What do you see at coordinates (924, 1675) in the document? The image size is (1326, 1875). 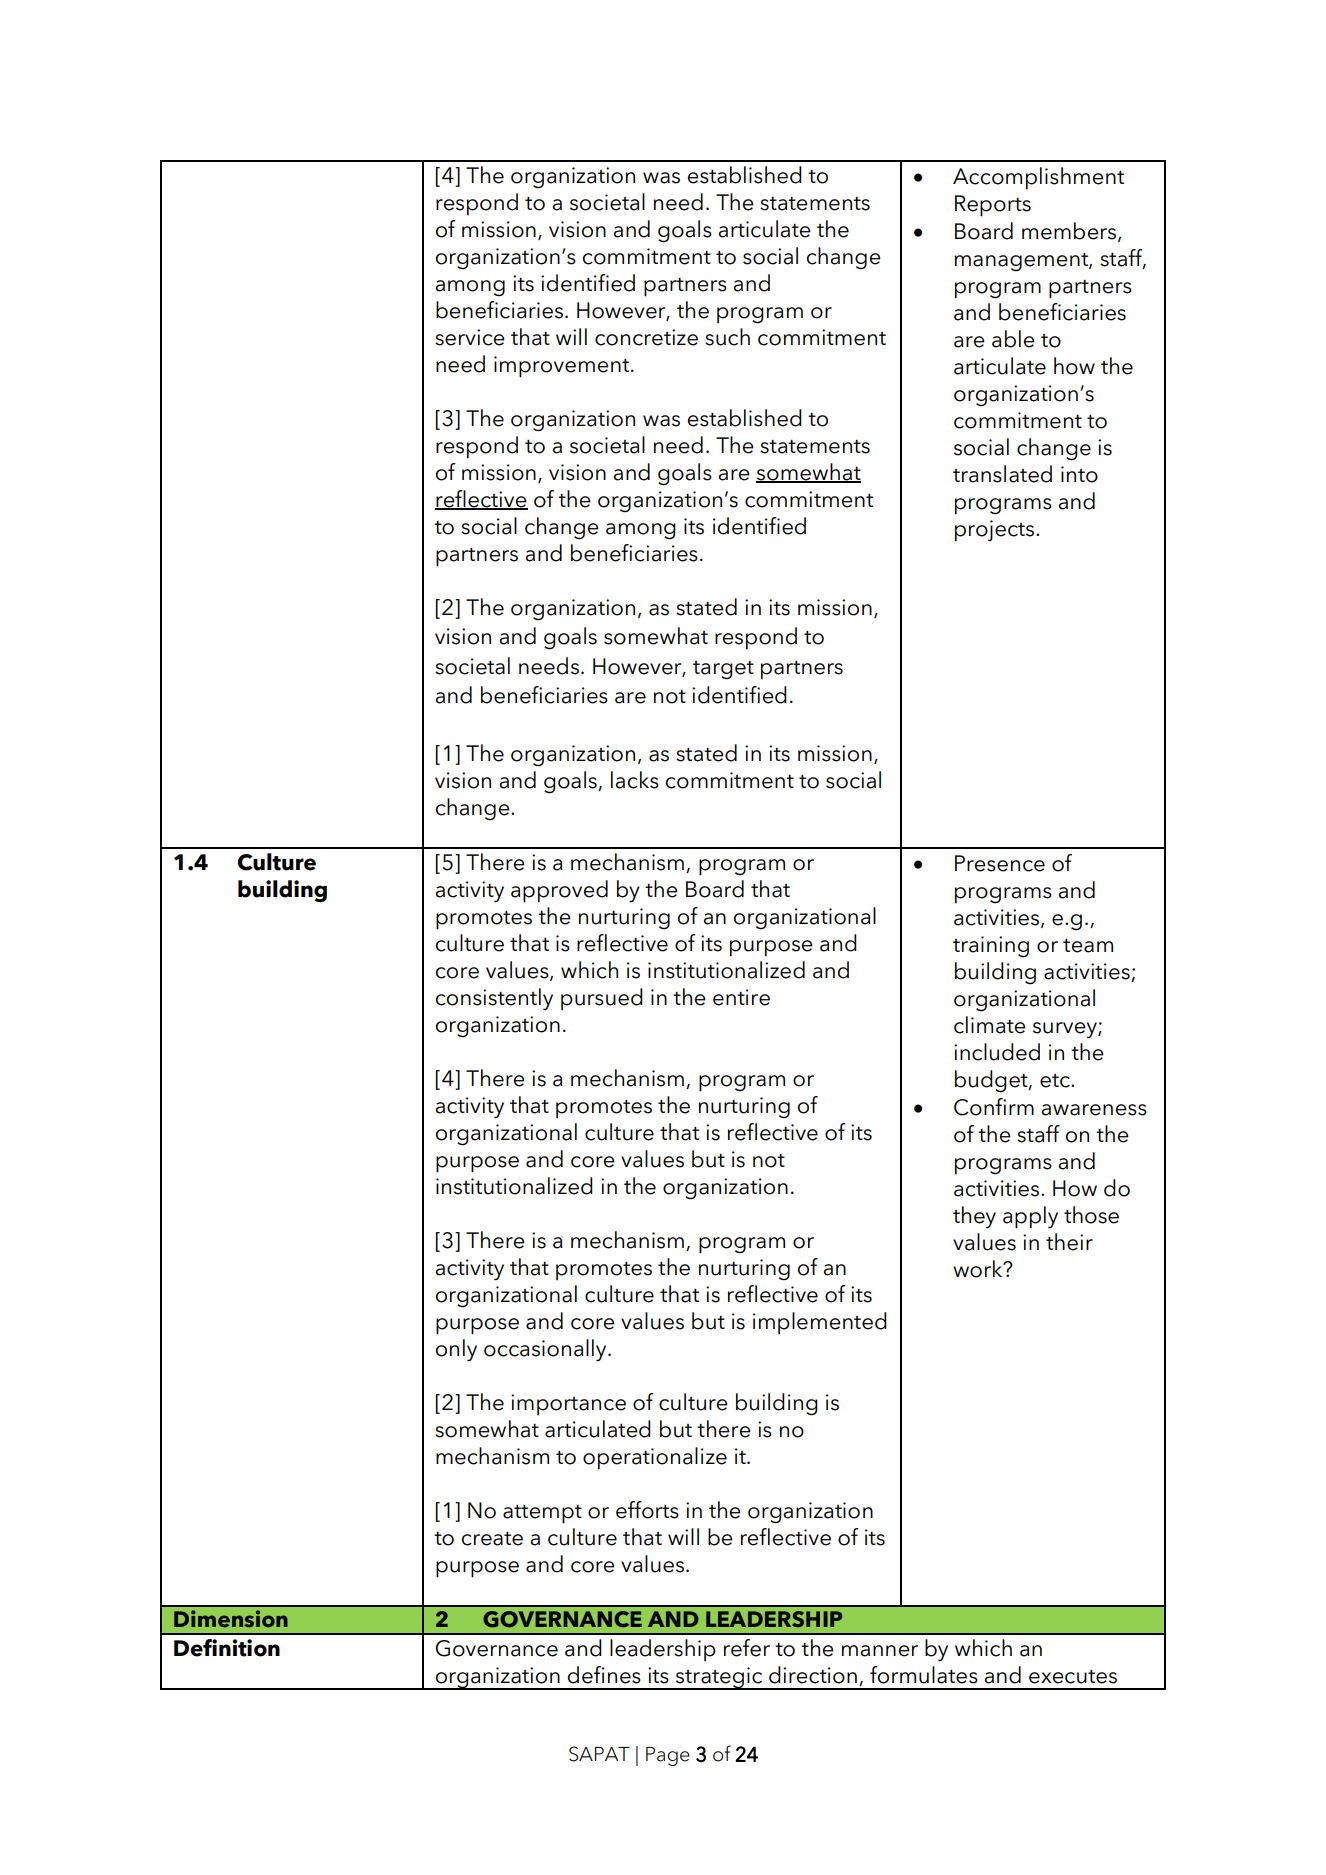 I see `formulates` at bounding box center [924, 1675].
